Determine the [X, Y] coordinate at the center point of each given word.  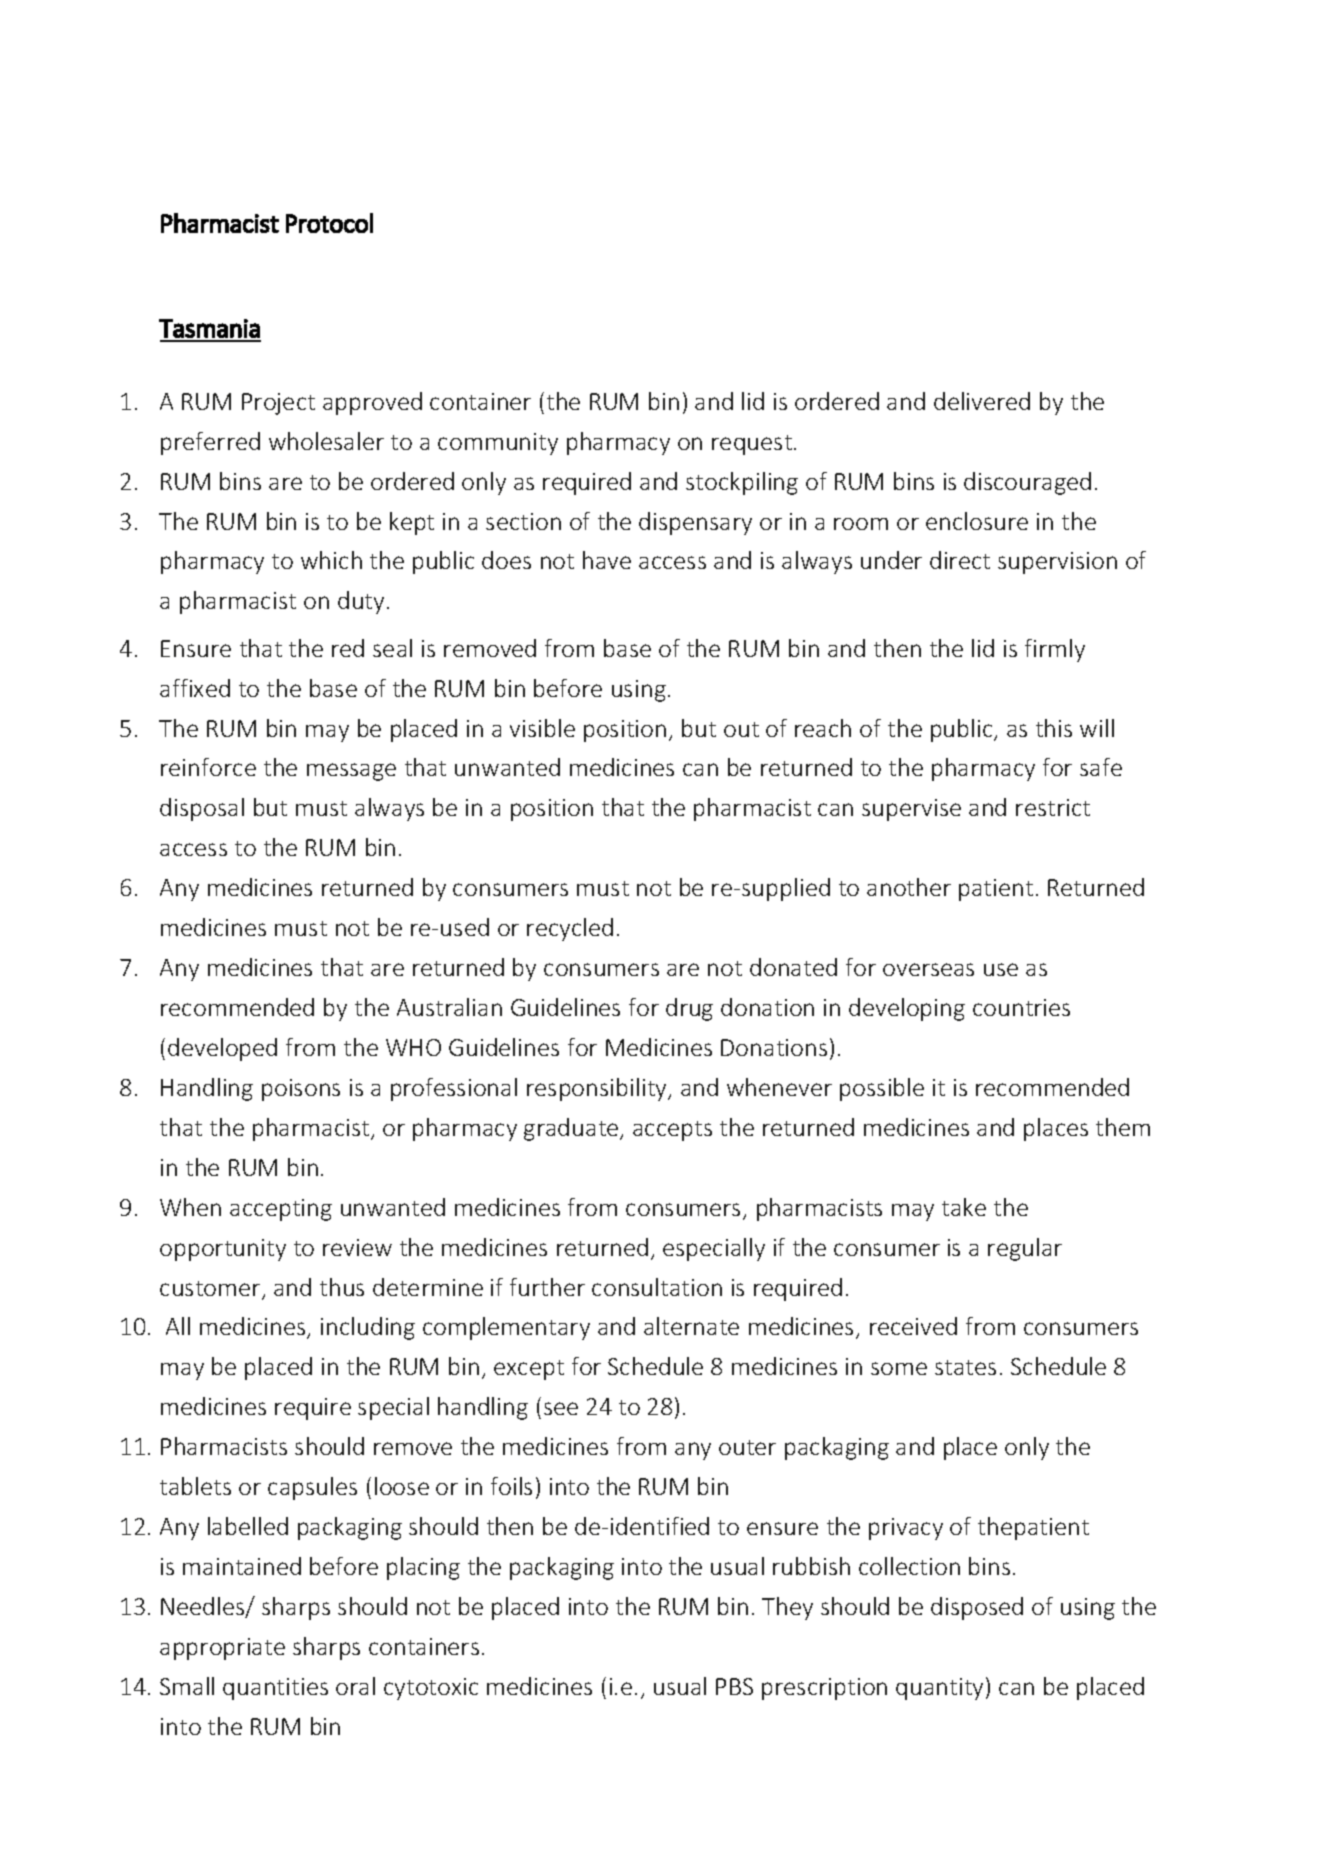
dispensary [695, 523]
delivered [982, 401]
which [331, 560]
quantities [275, 1689]
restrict [1053, 807]
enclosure [977, 521]
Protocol [329, 223]
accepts [672, 1131]
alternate [691, 1326]
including [368, 1328]
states [965, 1367]
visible [542, 728]
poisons [301, 1090]
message [351, 772]
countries [1021, 1007]
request [752, 445]
